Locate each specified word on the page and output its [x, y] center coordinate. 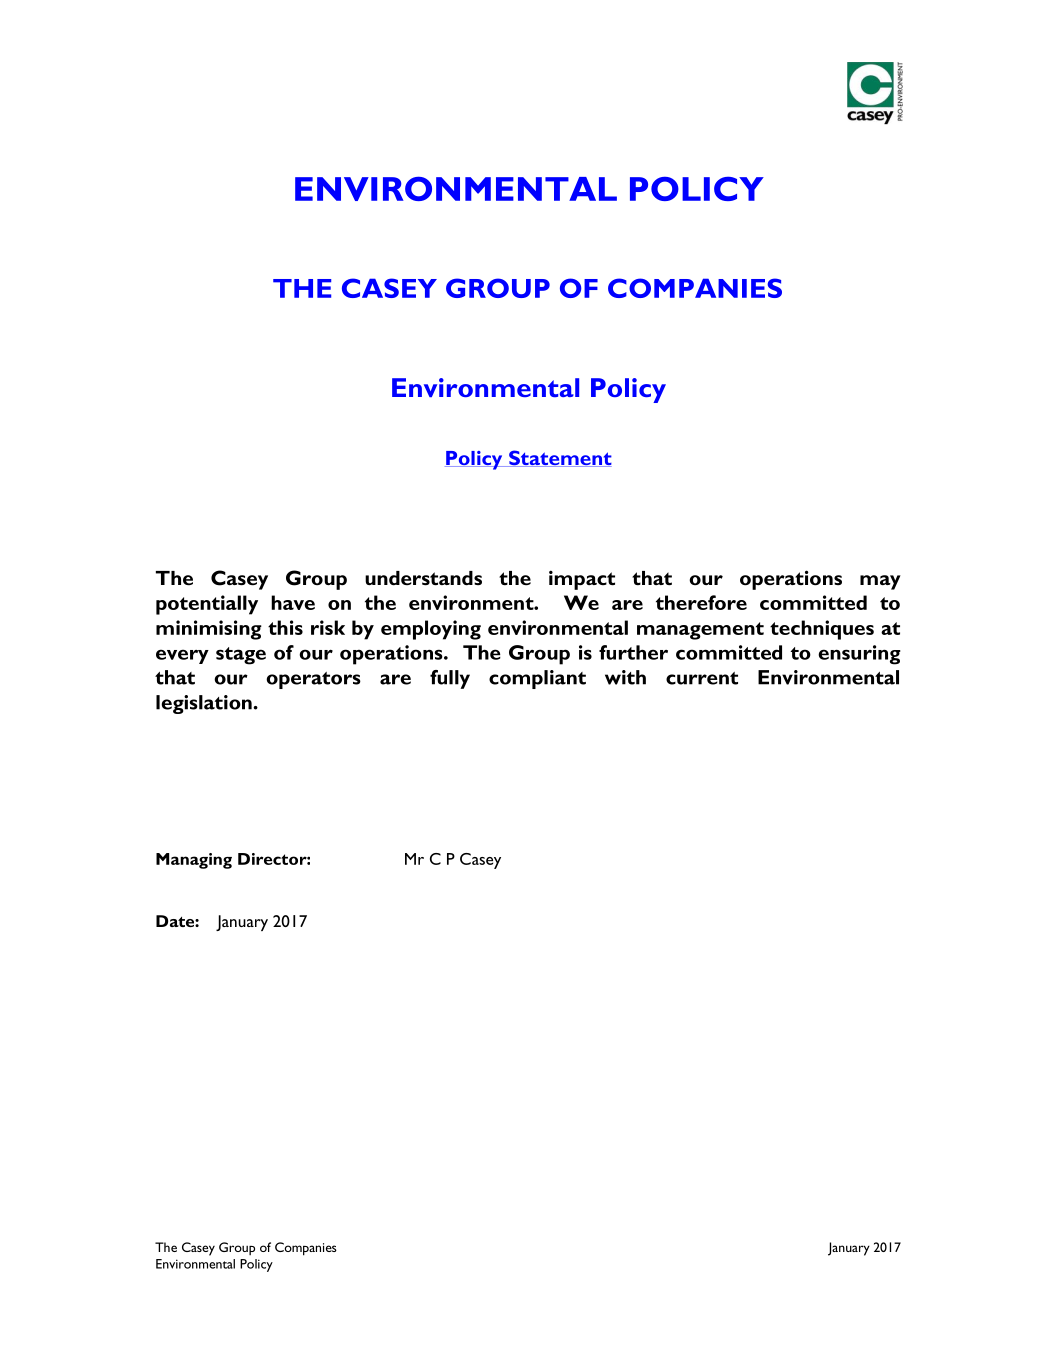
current [702, 678]
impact [582, 580]
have [293, 602]
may [880, 582]
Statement [559, 458]
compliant [537, 679]
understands [423, 578]
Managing [194, 861]
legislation [205, 704]
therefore [701, 602]
